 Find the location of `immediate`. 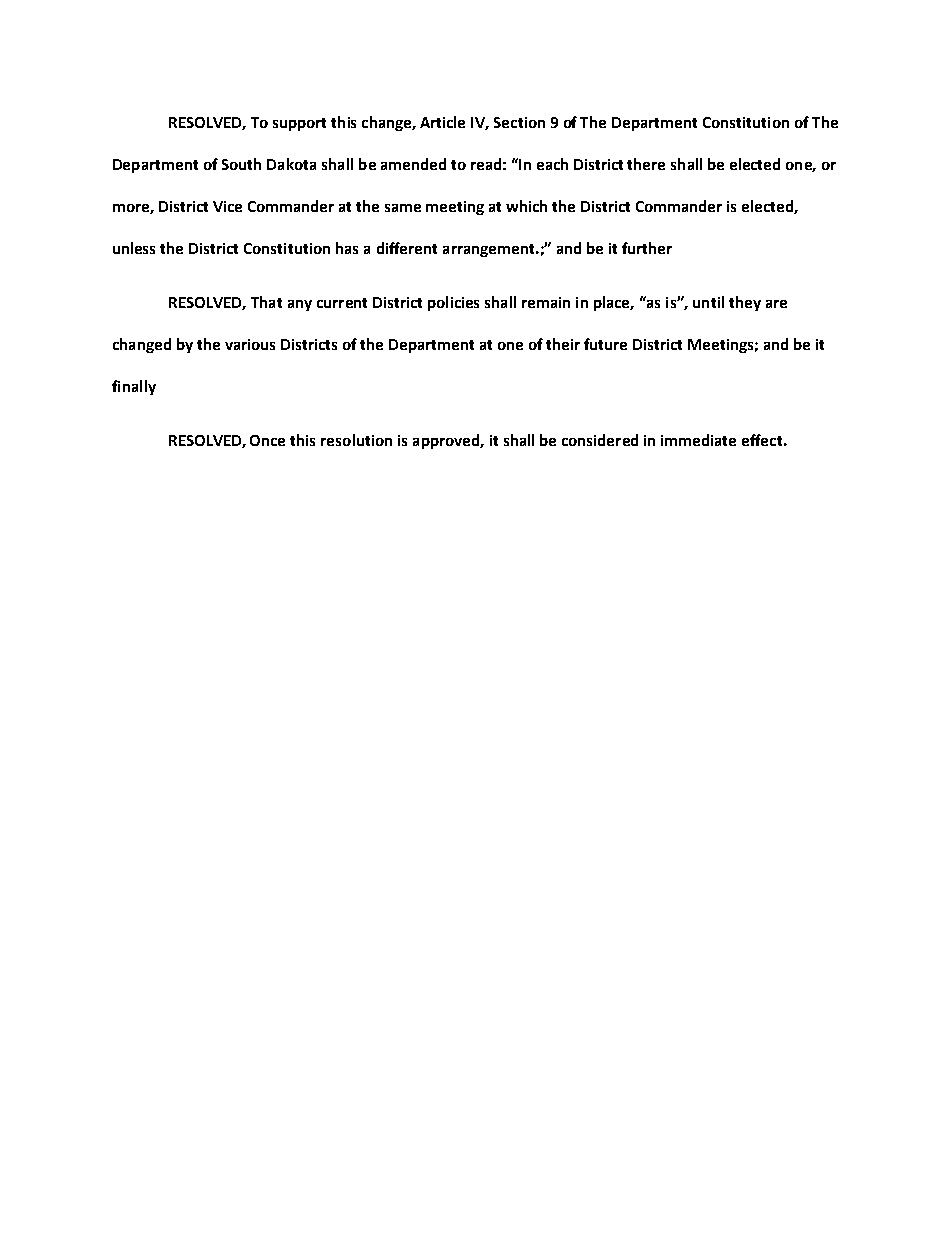

immediate is located at coordinates (698, 440).
